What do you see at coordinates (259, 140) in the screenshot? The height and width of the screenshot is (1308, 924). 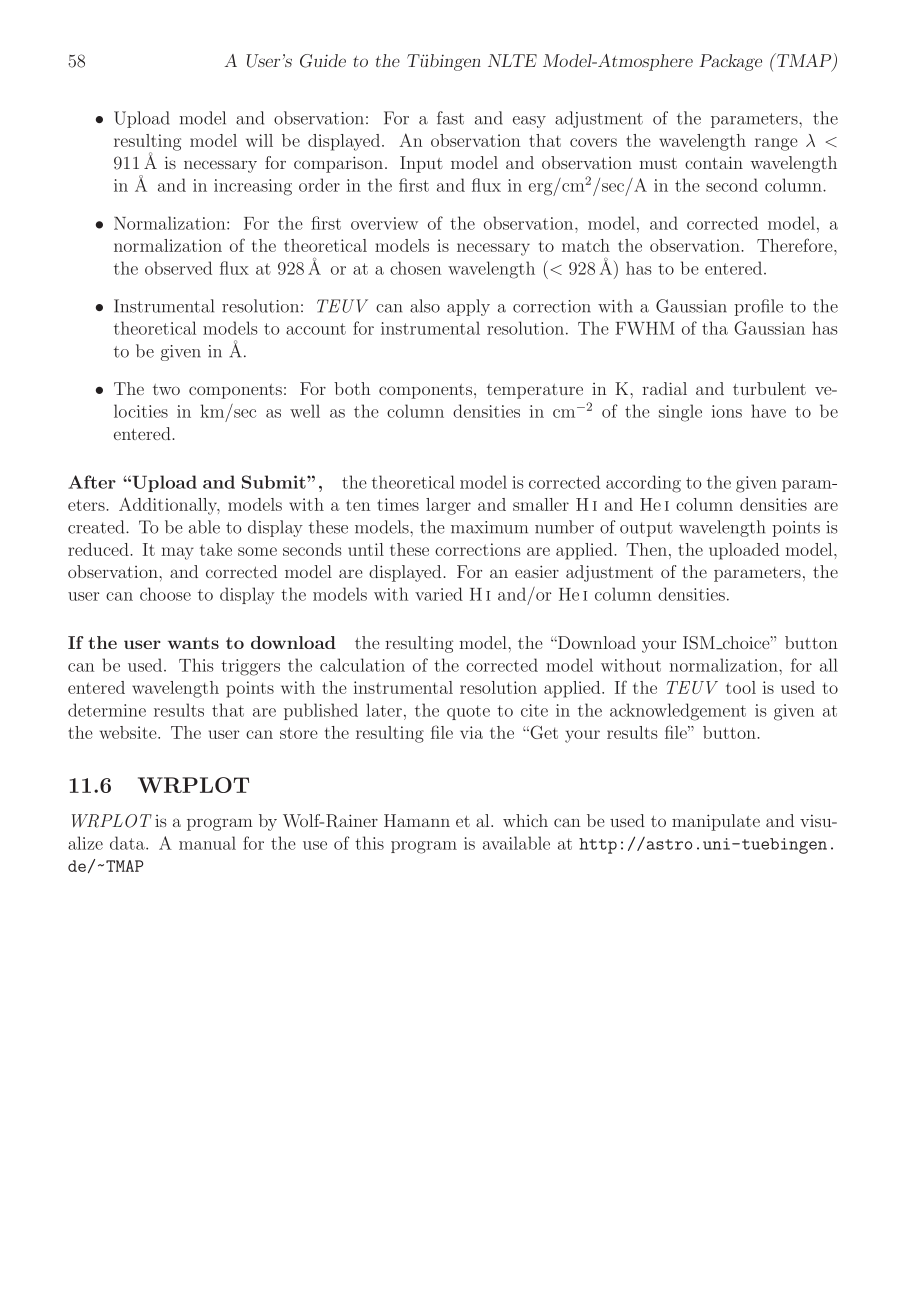 I see `will` at bounding box center [259, 140].
